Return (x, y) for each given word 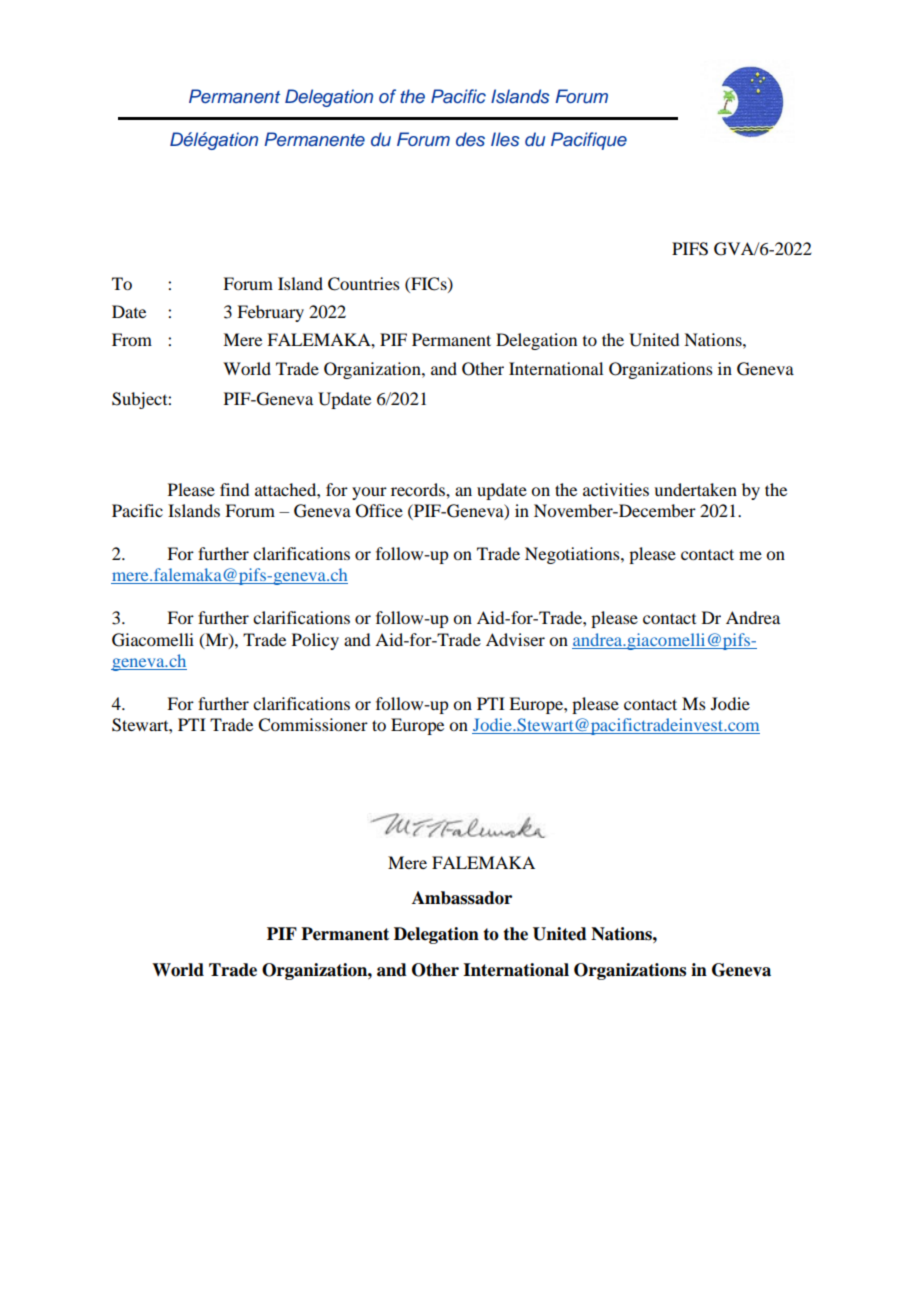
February (270, 313)
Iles (505, 139)
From (132, 339)
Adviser (515, 639)
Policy (315, 641)
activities (616, 489)
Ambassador (462, 898)
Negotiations (573, 555)
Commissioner (313, 725)
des (470, 139)
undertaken (695, 489)
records (419, 489)
